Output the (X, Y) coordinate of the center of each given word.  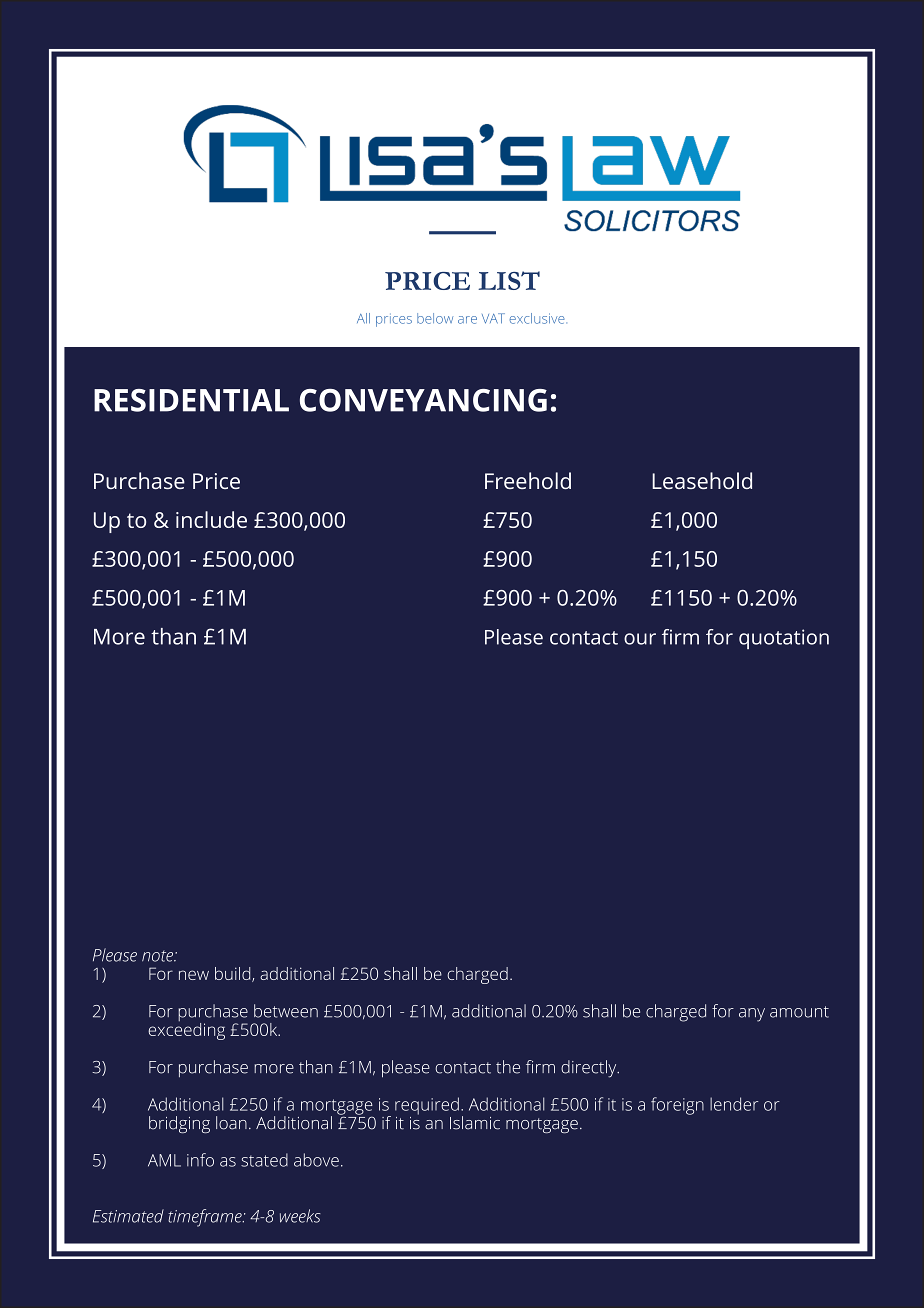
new (194, 975)
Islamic (475, 1123)
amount (799, 1012)
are (467, 320)
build (234, 974)
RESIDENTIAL (191, 400)
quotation (784, 639)
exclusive (538, 318)
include (211, 519)
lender (734, 1104)
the (508, 1067)
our (640, 639)
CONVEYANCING (423, 400)
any (752, 1015)
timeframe (206, 1218)
